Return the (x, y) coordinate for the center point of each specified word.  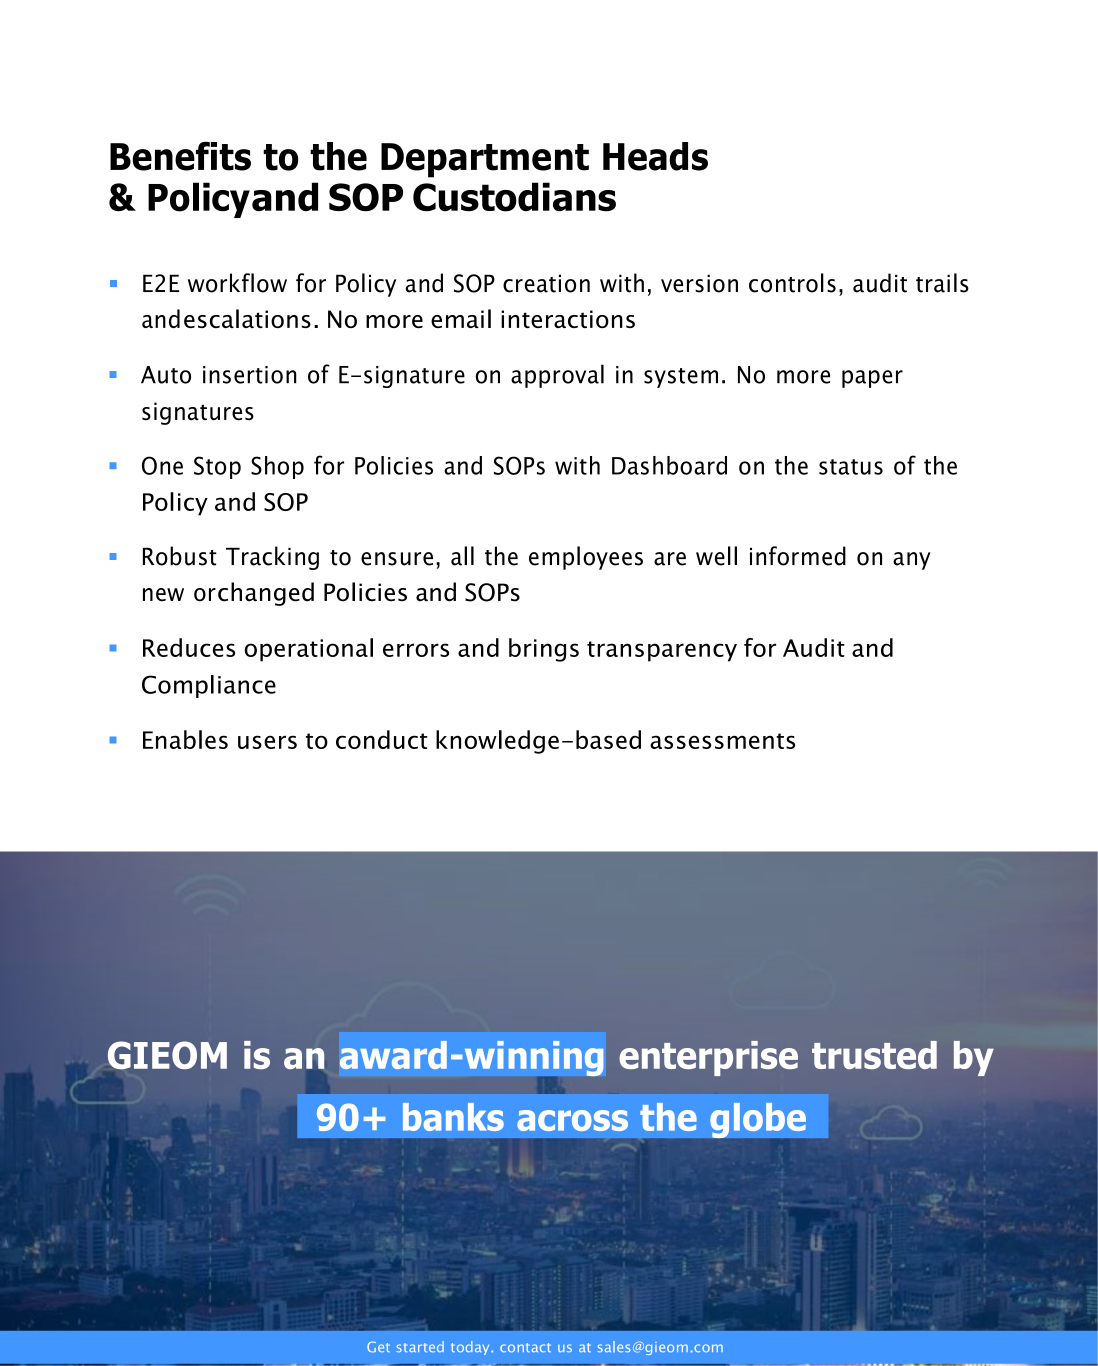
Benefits (180, 156)
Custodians (514, 197)
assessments (722, 741)
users (267, 742)
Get (378, 1347)
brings (544, 650)
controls (792, 283)
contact (525, 1347)
